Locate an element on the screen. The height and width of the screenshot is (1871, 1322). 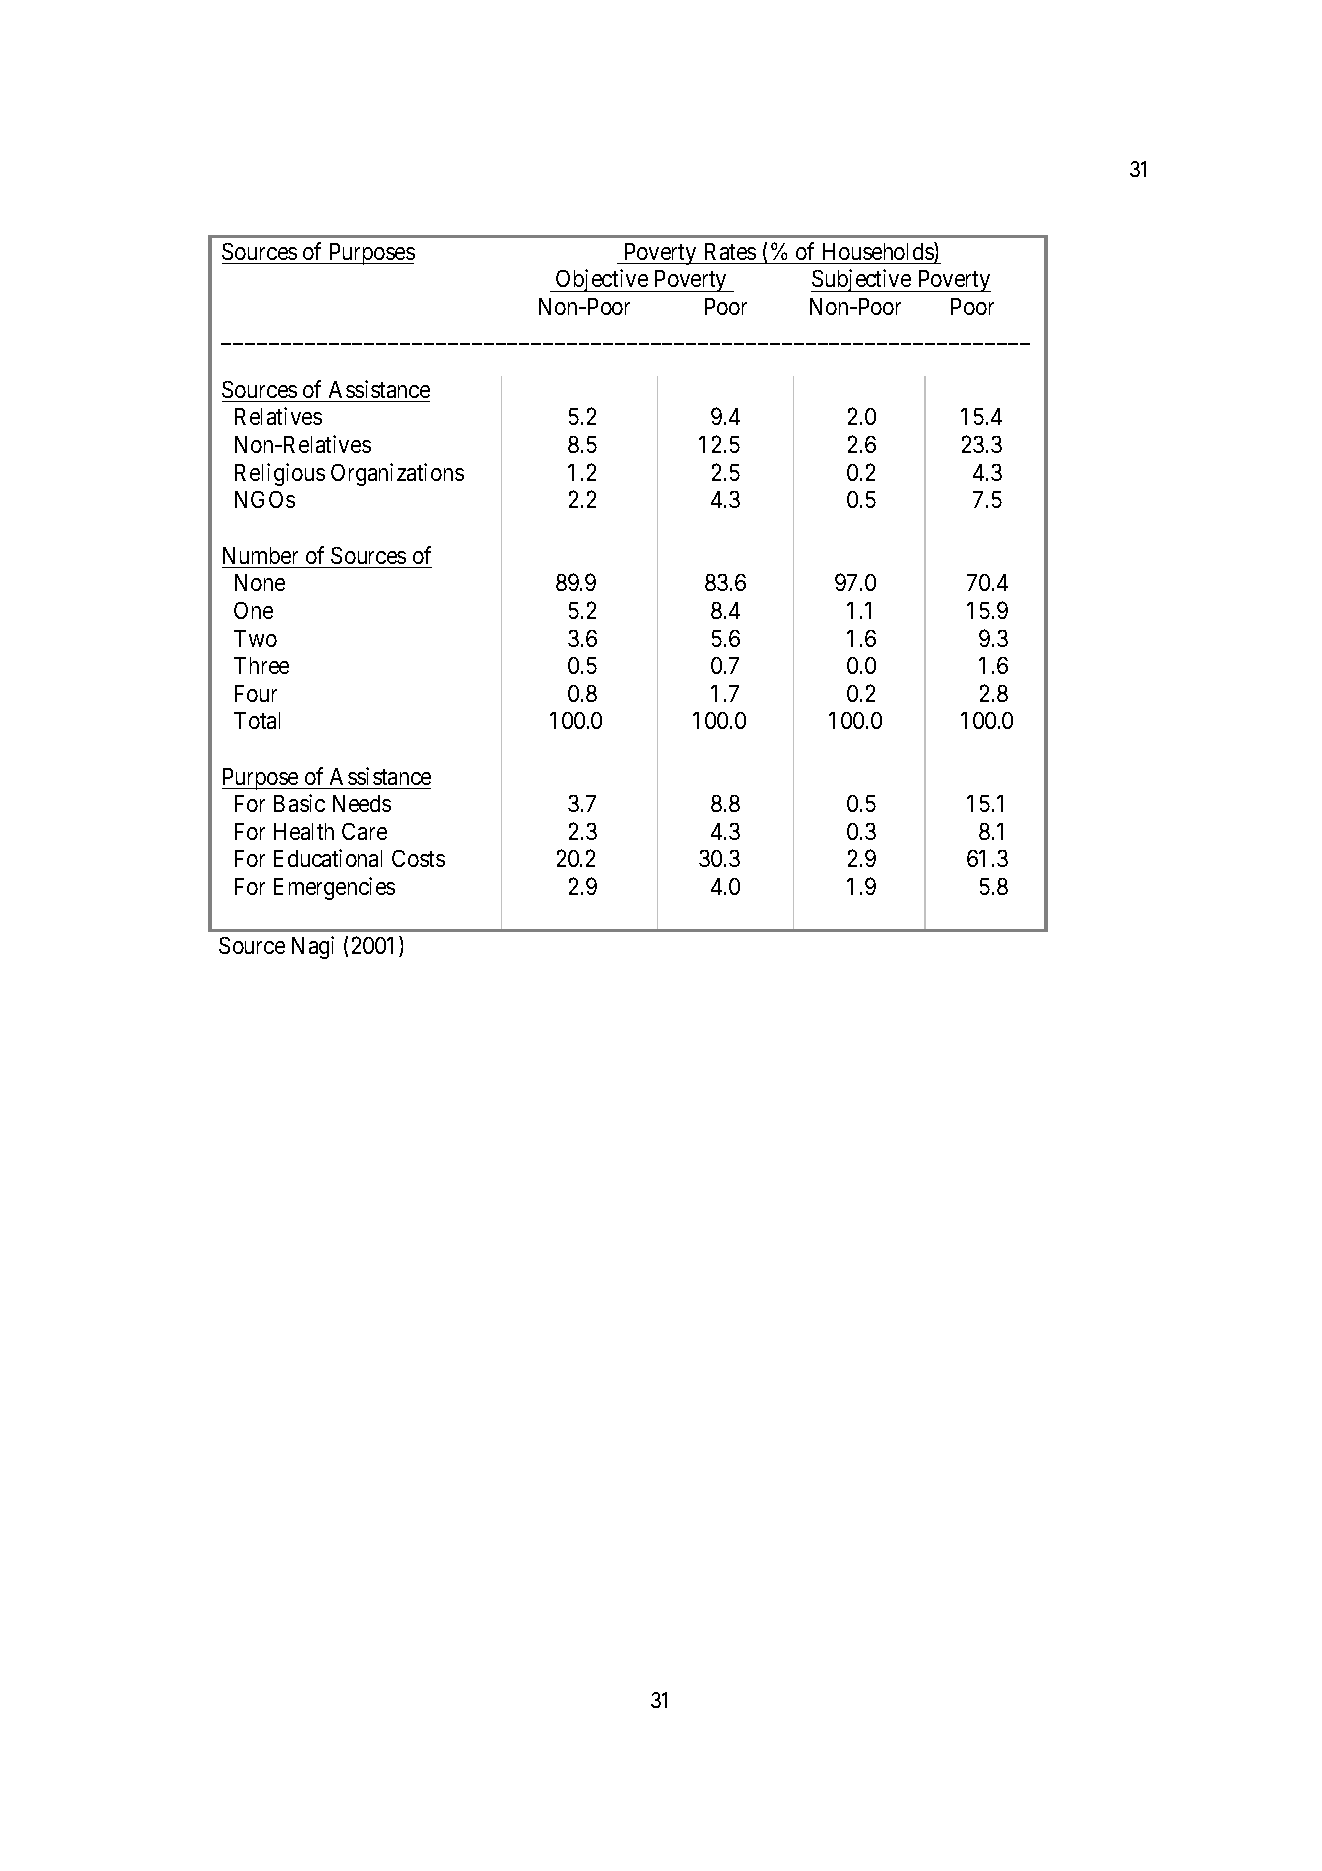
Organizations is located at coordinates (397, 474).
